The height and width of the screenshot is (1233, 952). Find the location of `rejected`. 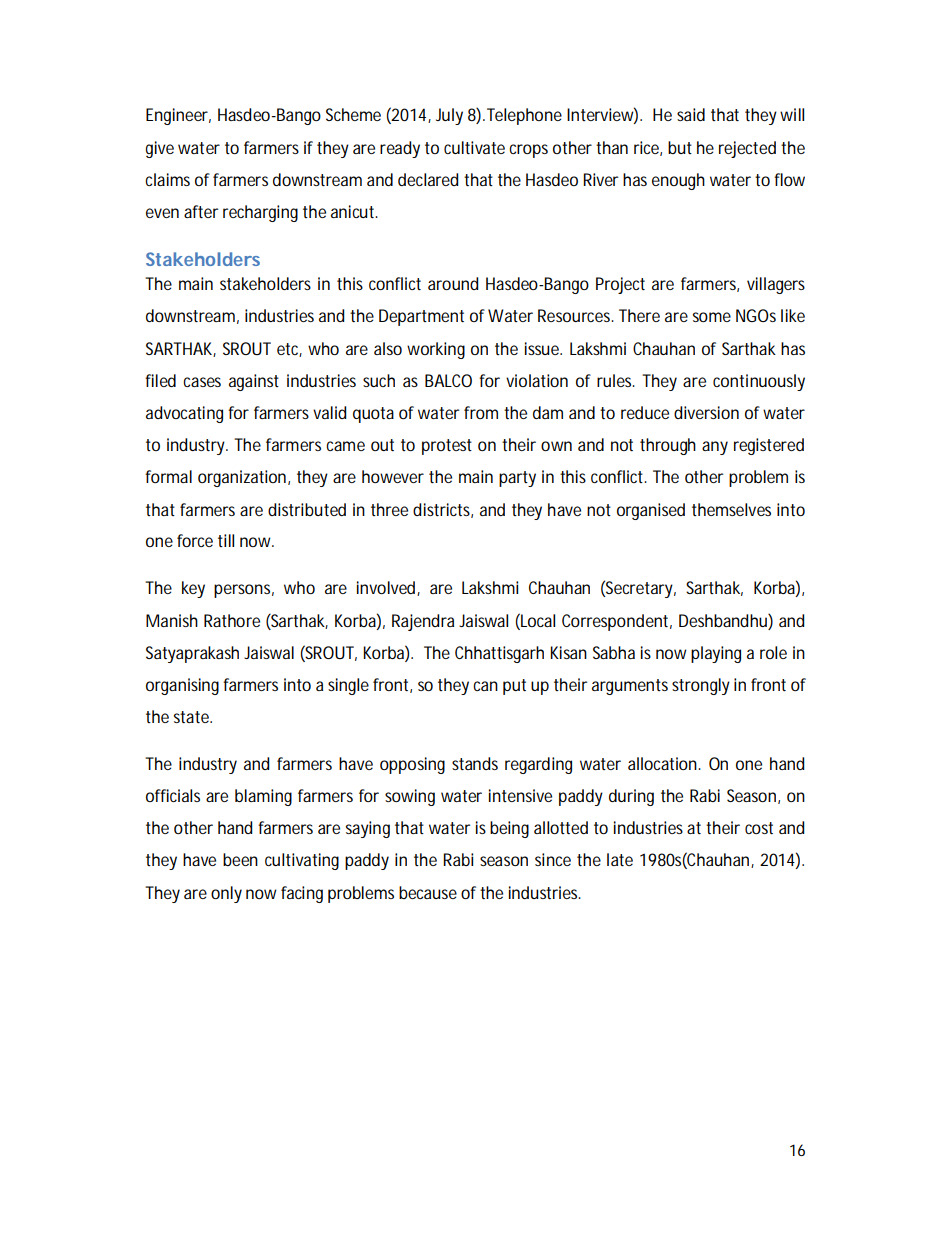

rejected is located at coordinates (747, 149).
